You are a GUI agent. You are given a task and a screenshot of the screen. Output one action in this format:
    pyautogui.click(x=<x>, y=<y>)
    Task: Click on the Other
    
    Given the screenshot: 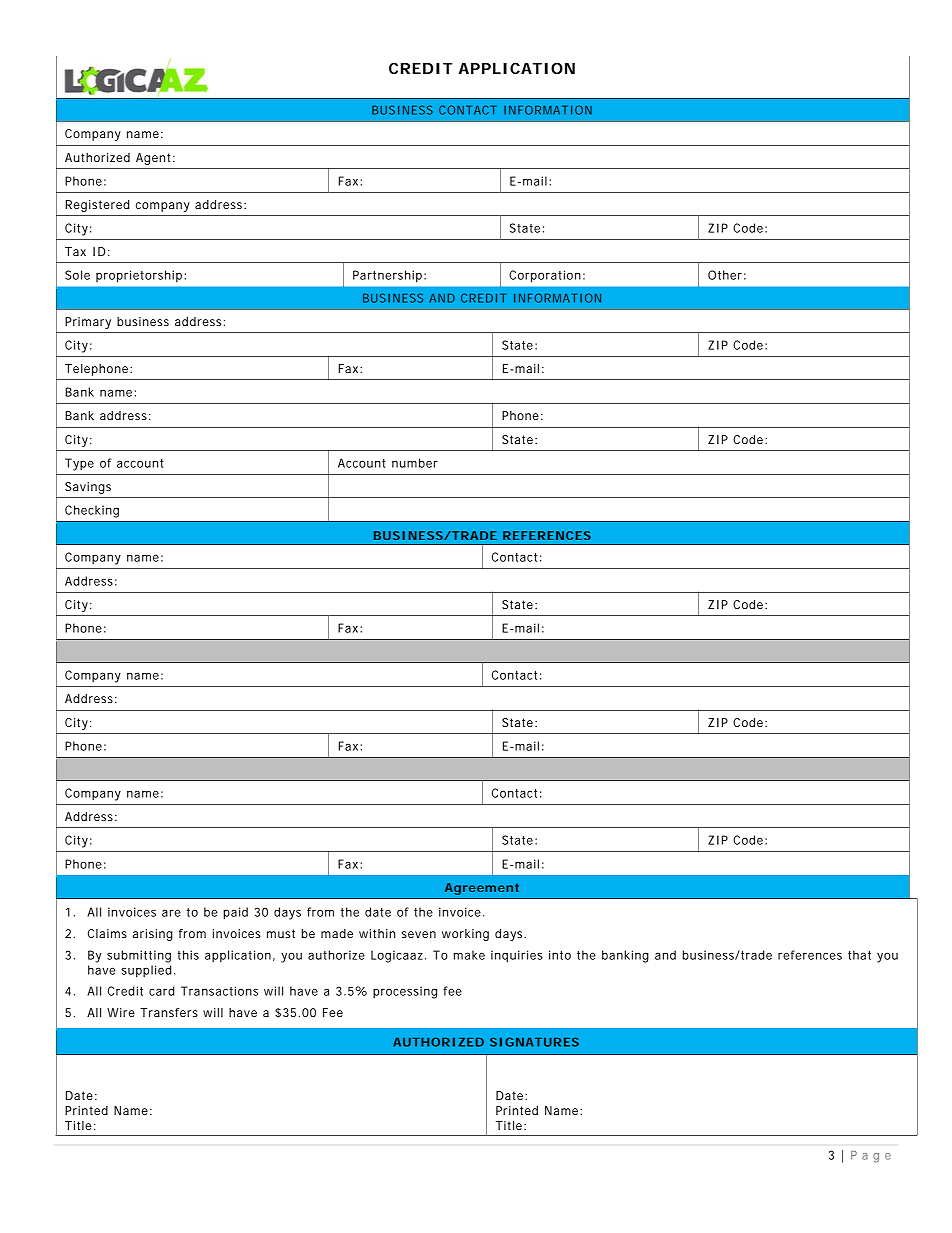 What is the action you would take?
    pyautogui.click(x=725, y=275)
